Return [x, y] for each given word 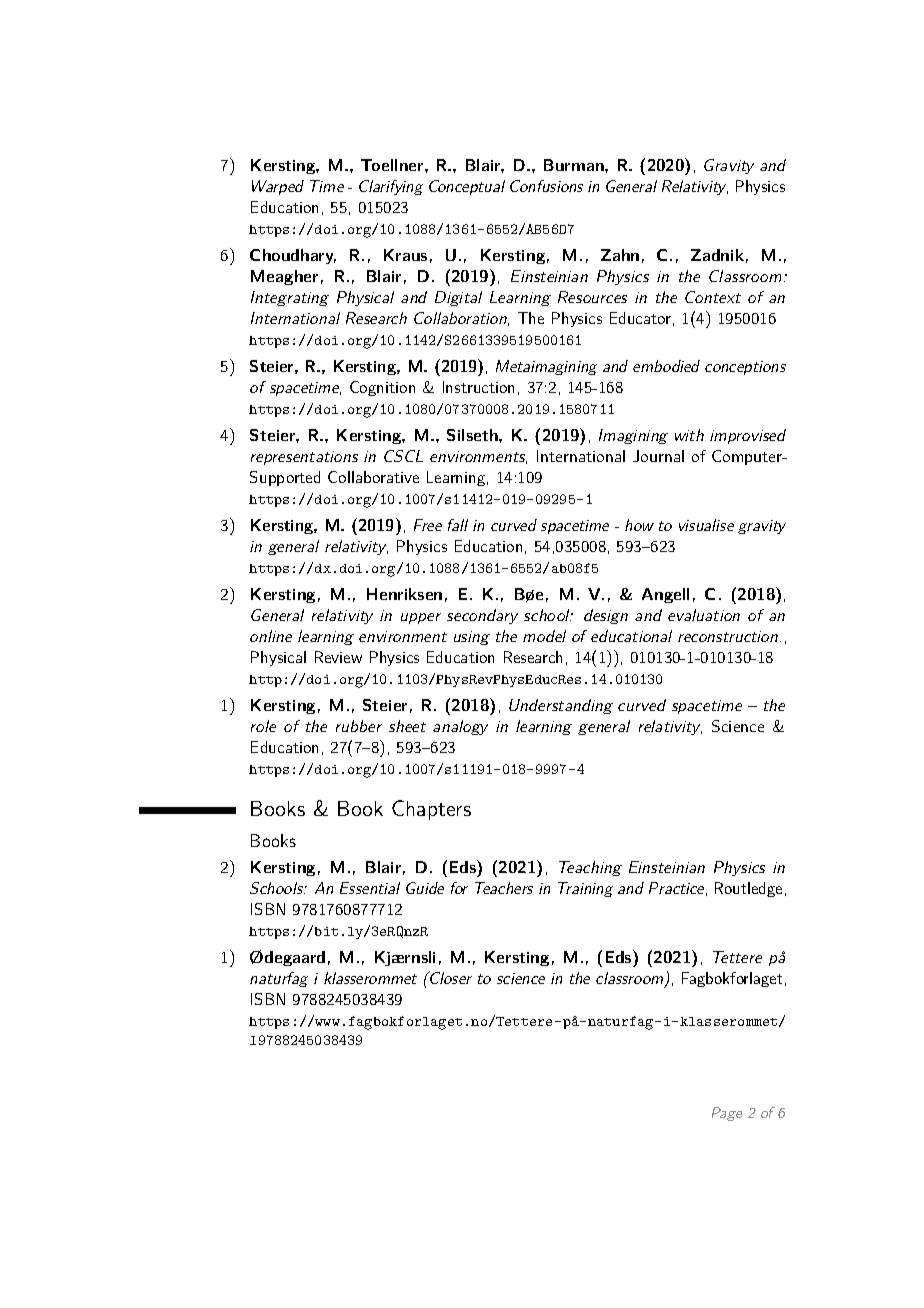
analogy [460, 727]
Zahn [620, 255]
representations [304, 458]
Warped [278, 187]
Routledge [748, 889]
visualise [706, 525]
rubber [359, 726]
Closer [450, 977]
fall [458, 525]
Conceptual [467, 187]
